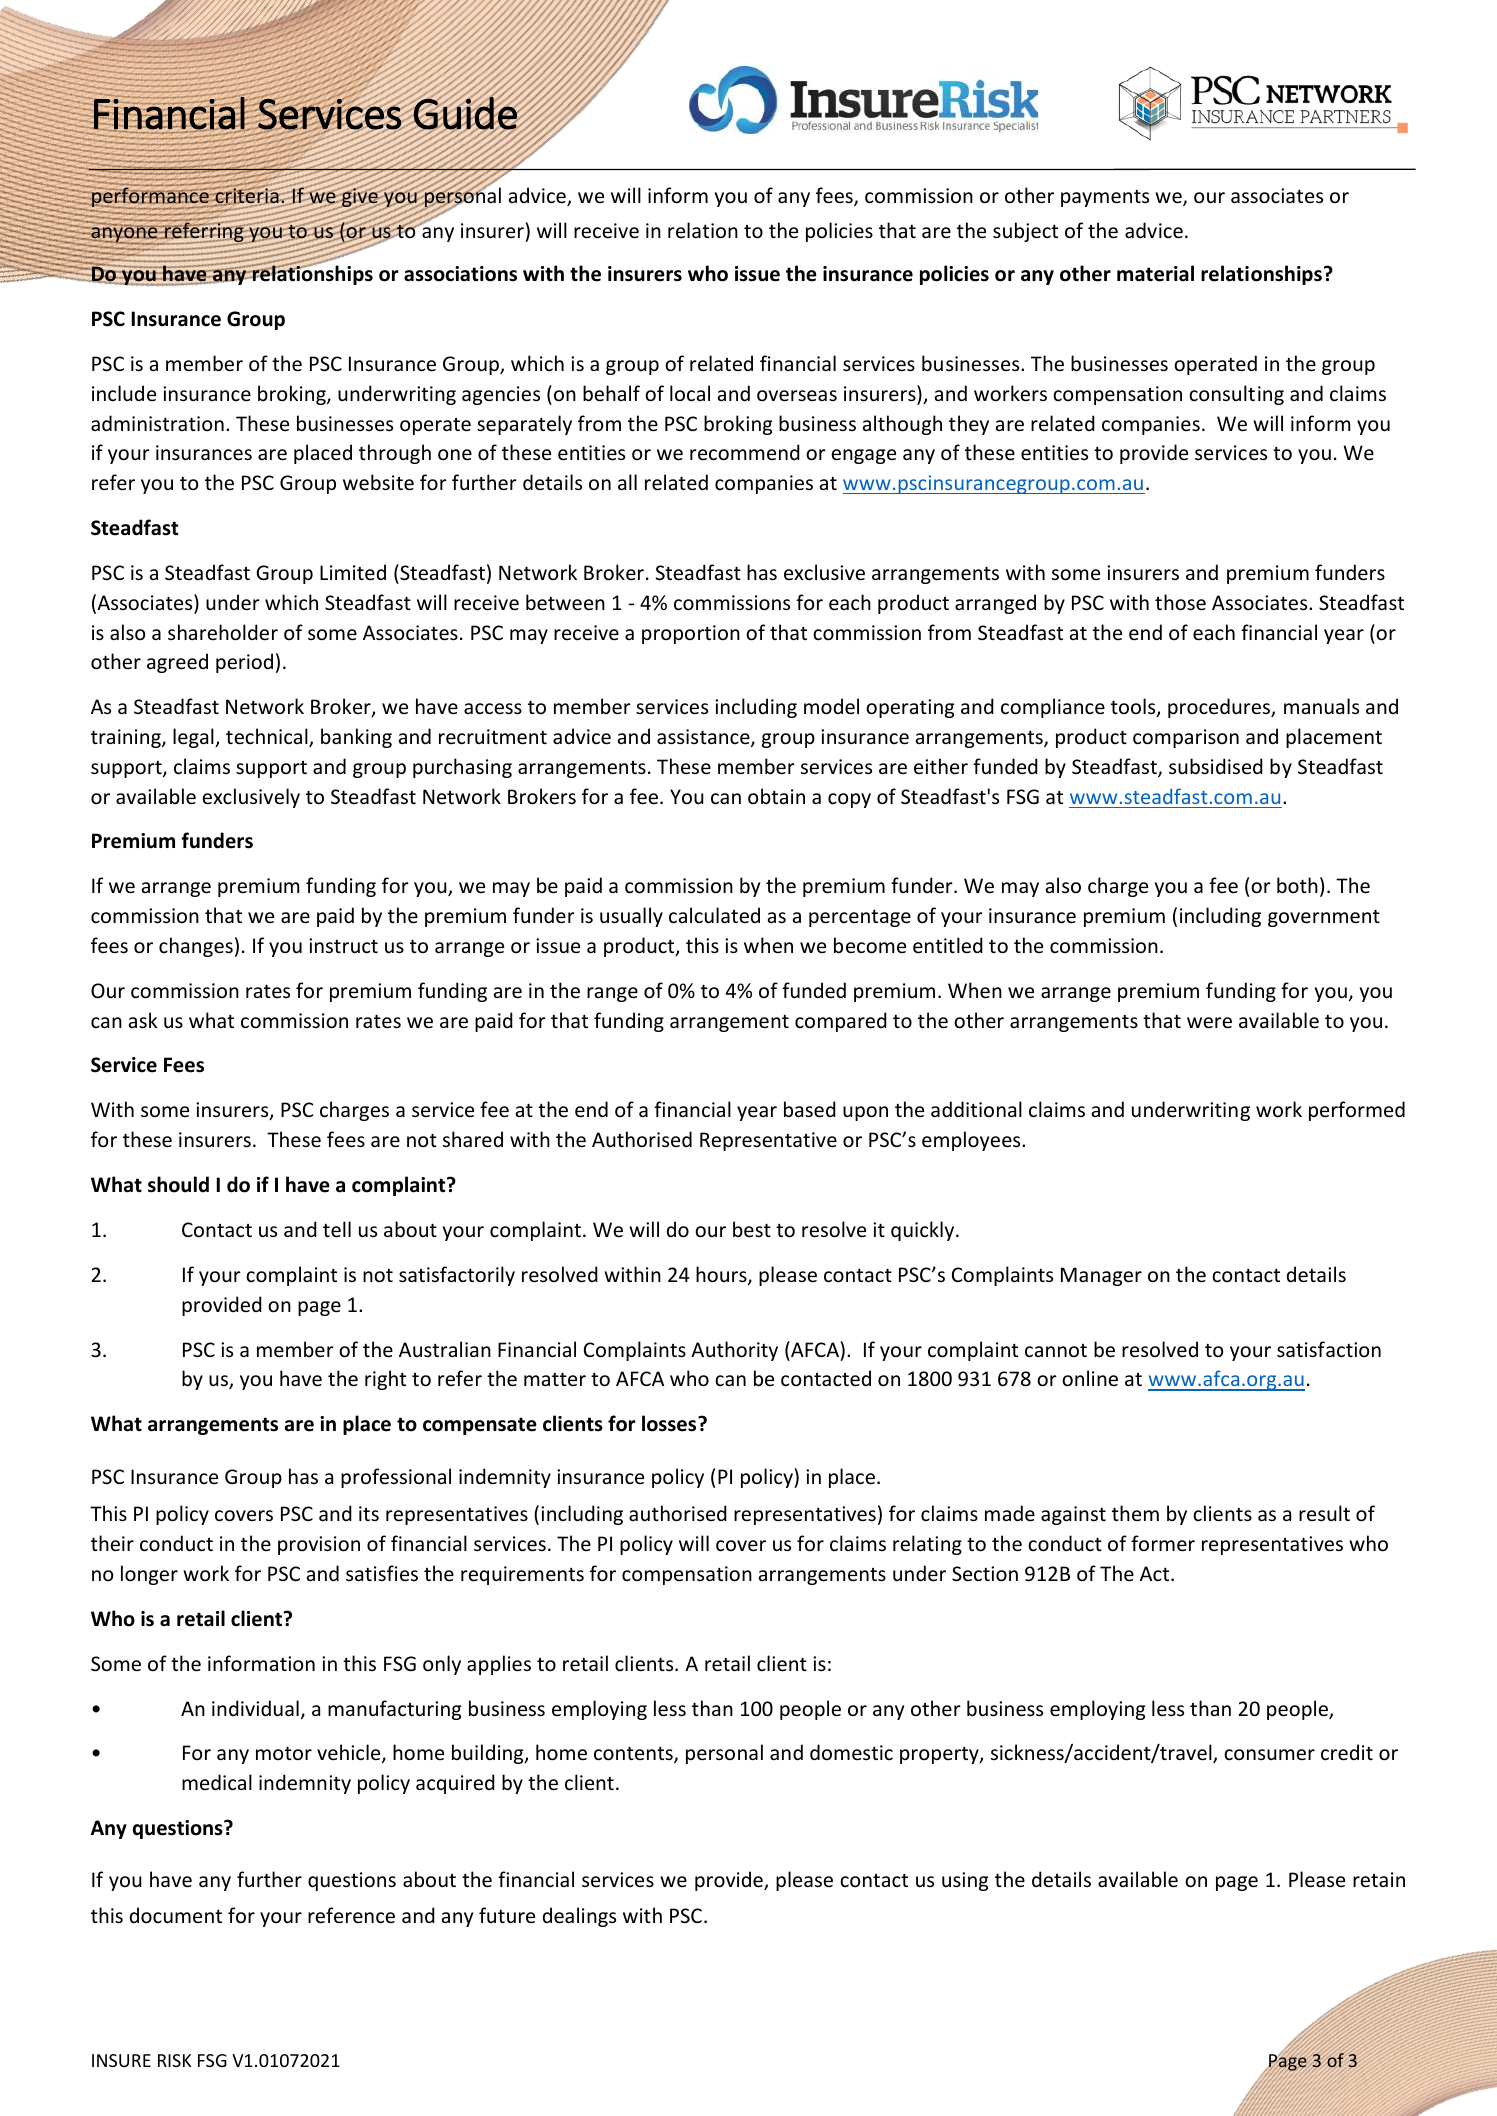 Image resolution: width=1497 pixels, height=2116 pixels. I want to click on performed, so click(1357, 1111).
